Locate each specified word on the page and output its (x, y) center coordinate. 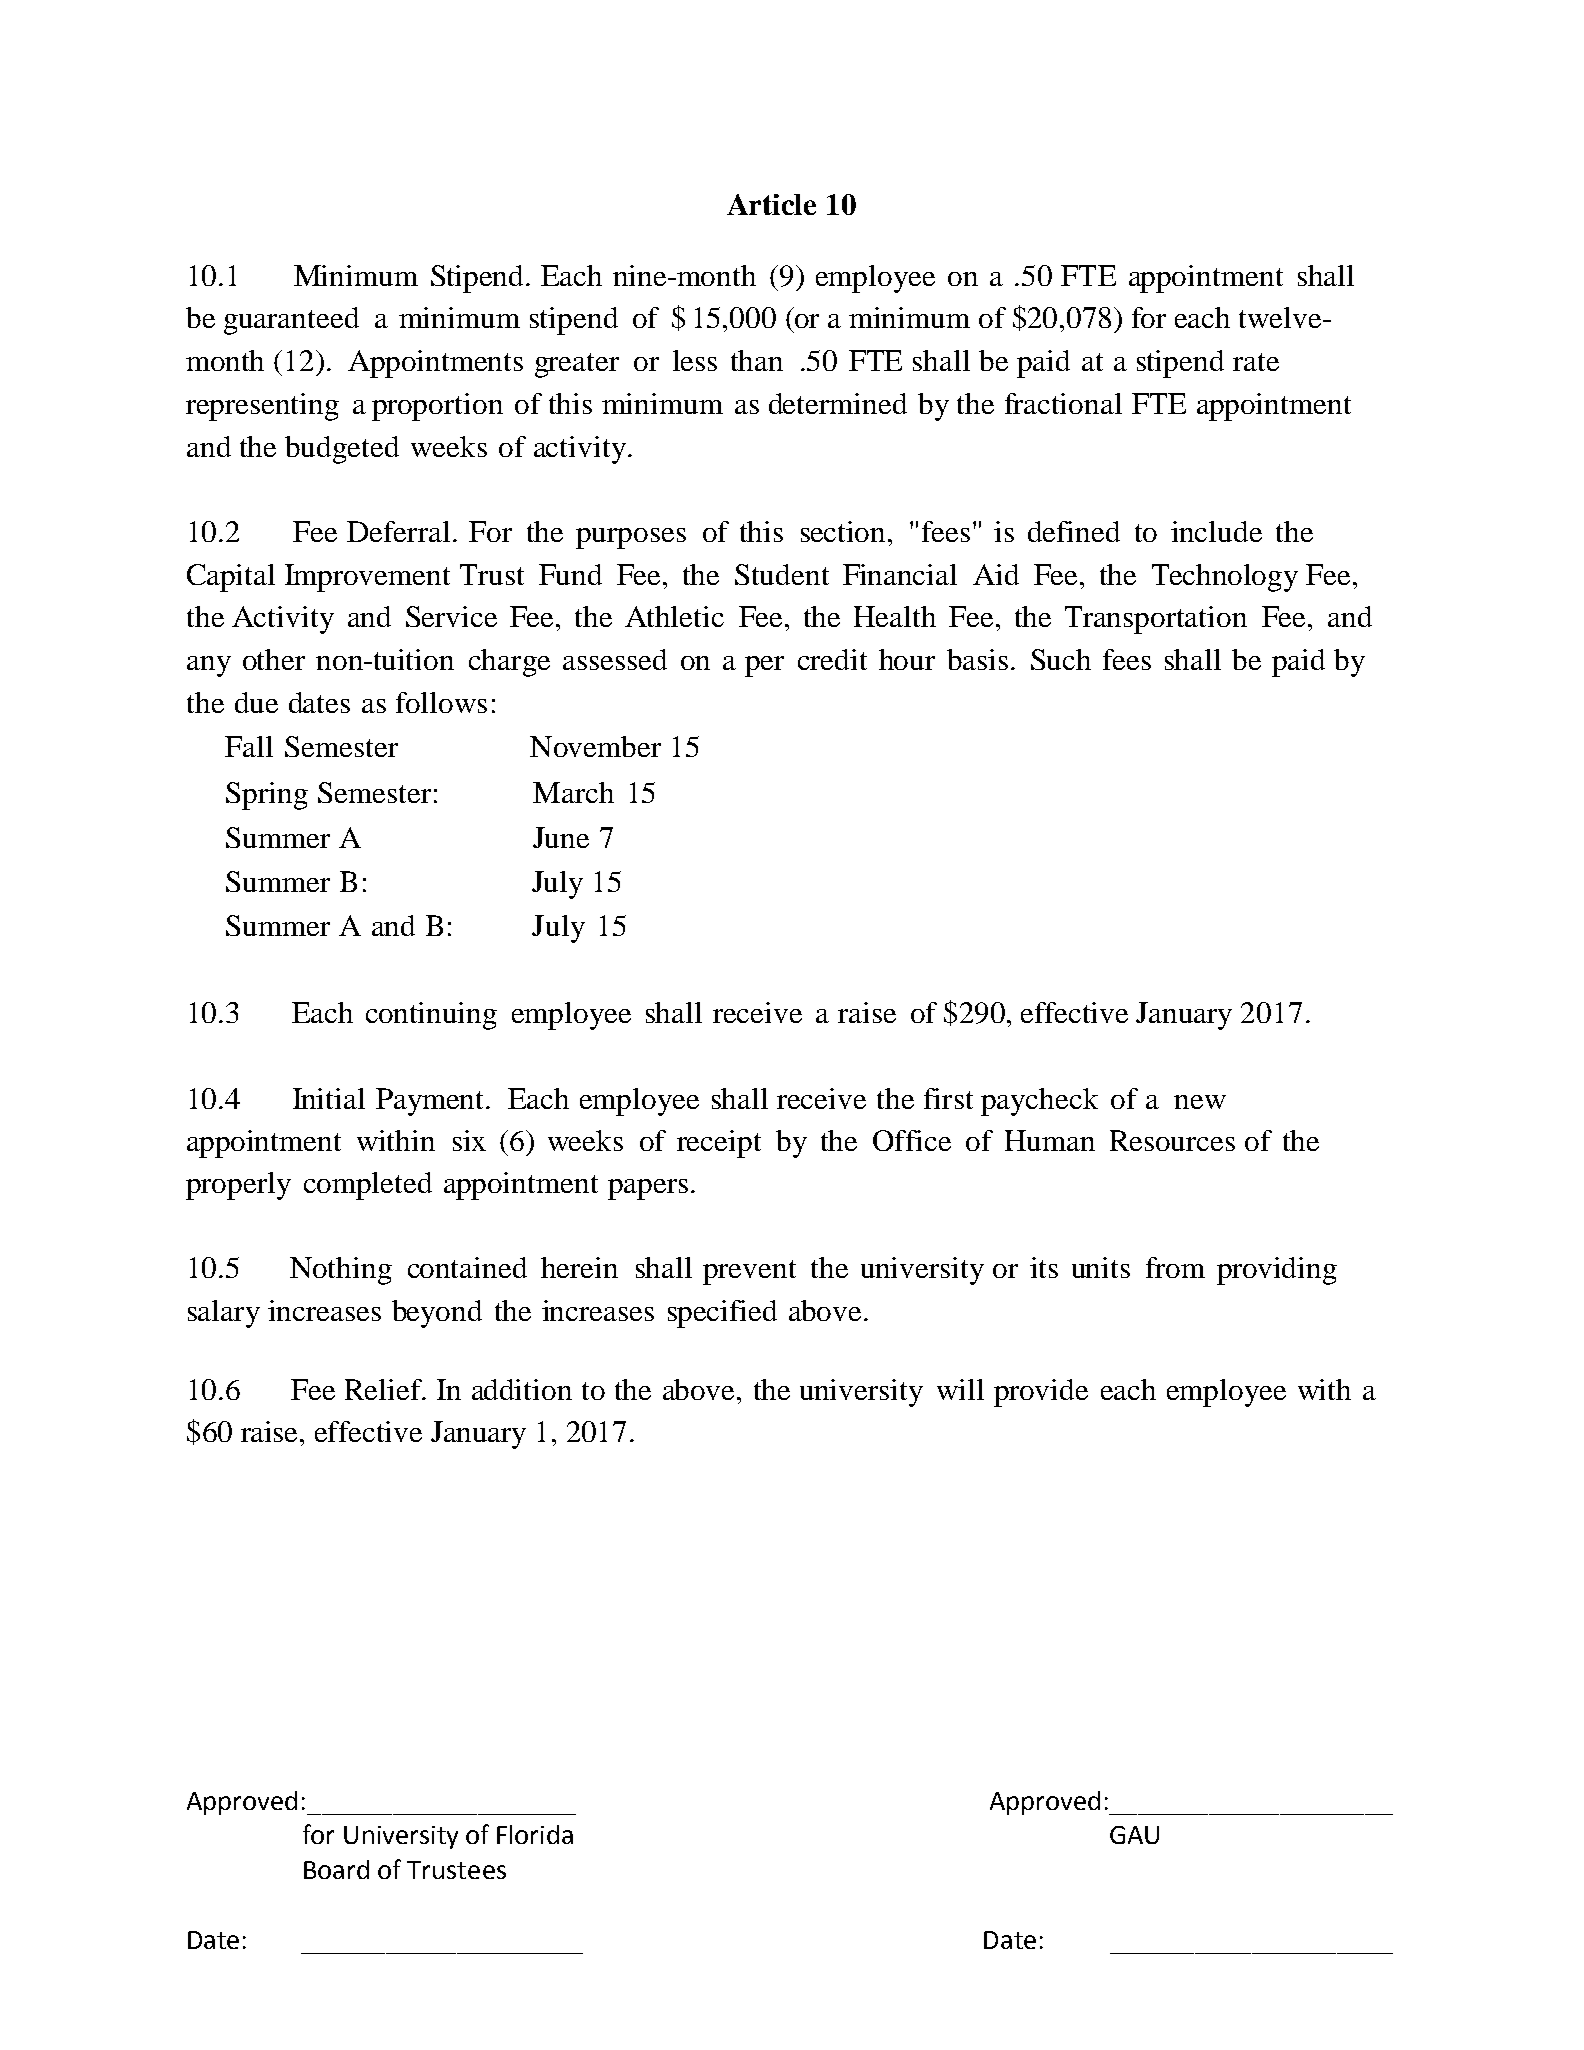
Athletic (674, 616)
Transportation (1156, 620)
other (274, 659)
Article (771, 204)
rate (1256, 362)
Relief (384, 1389)
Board (336, 1869)
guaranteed (291, 321)
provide (1041, 1393)
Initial (329, 1098)
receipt (719, 1144)
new (1200, 1102)
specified (722, 1314)
